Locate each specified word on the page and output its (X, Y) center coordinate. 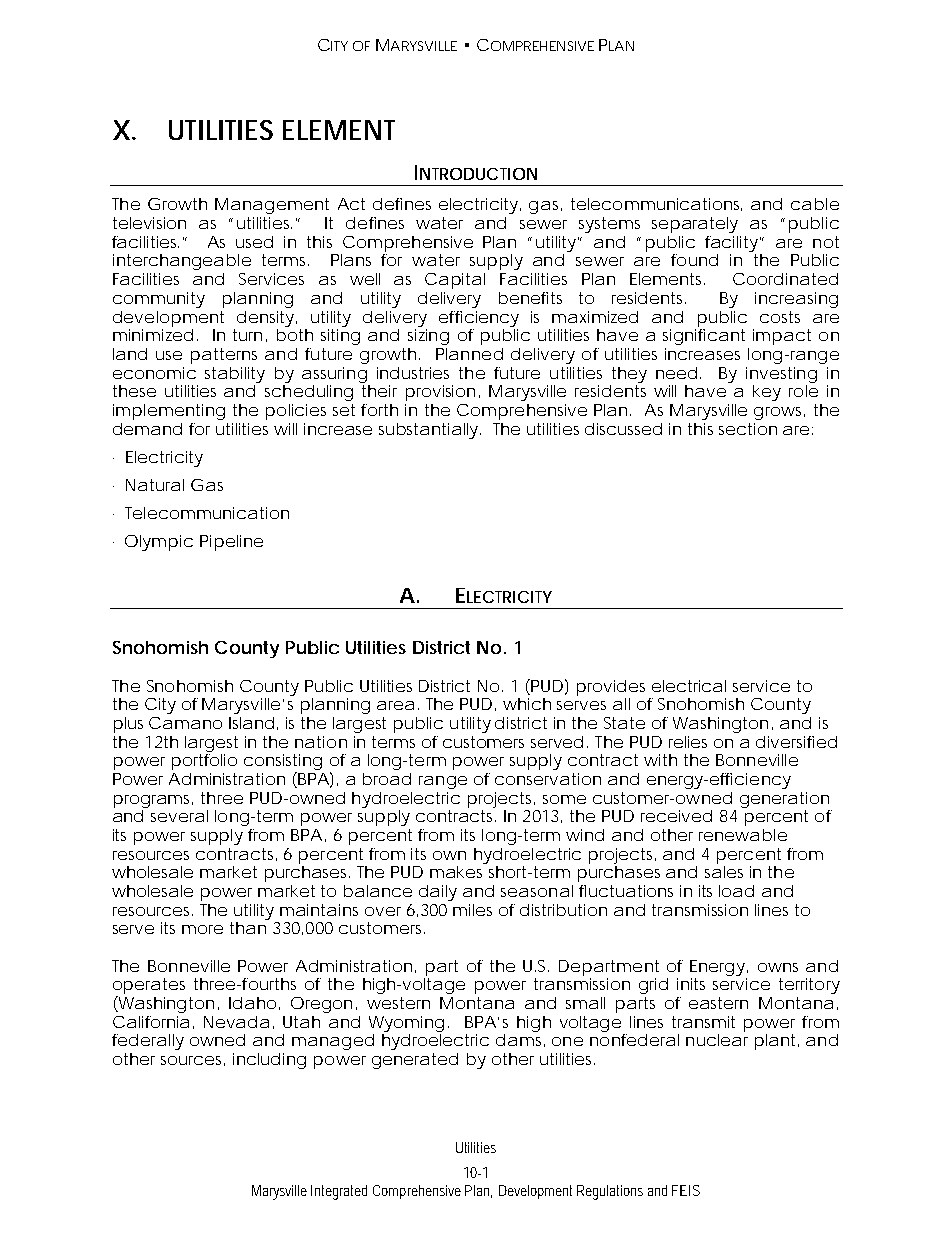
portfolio (204, 760)
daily (438, 893)
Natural (155, 485)
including (269, 1061)
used (254, 242)
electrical (689, 686)
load (736, 891)
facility (733, 244)
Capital (455, 281)
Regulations (610, 1192)
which (527, 704)
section (748, 429)
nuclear (717, 1040)
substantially (430, 431)
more (202, 929)
